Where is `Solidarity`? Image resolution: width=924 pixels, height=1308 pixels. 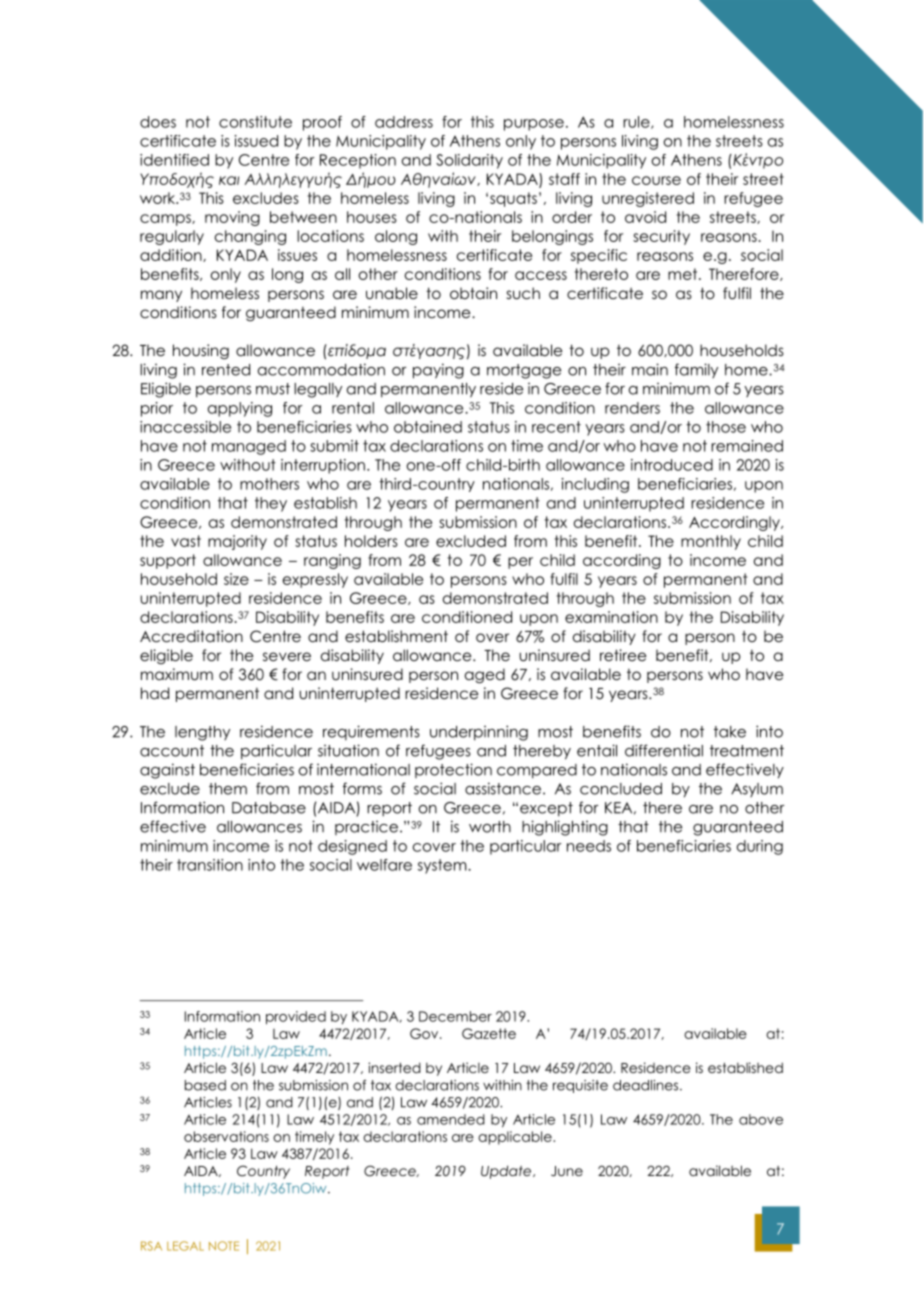
Solidarity is located at coordinates (469, 161).
